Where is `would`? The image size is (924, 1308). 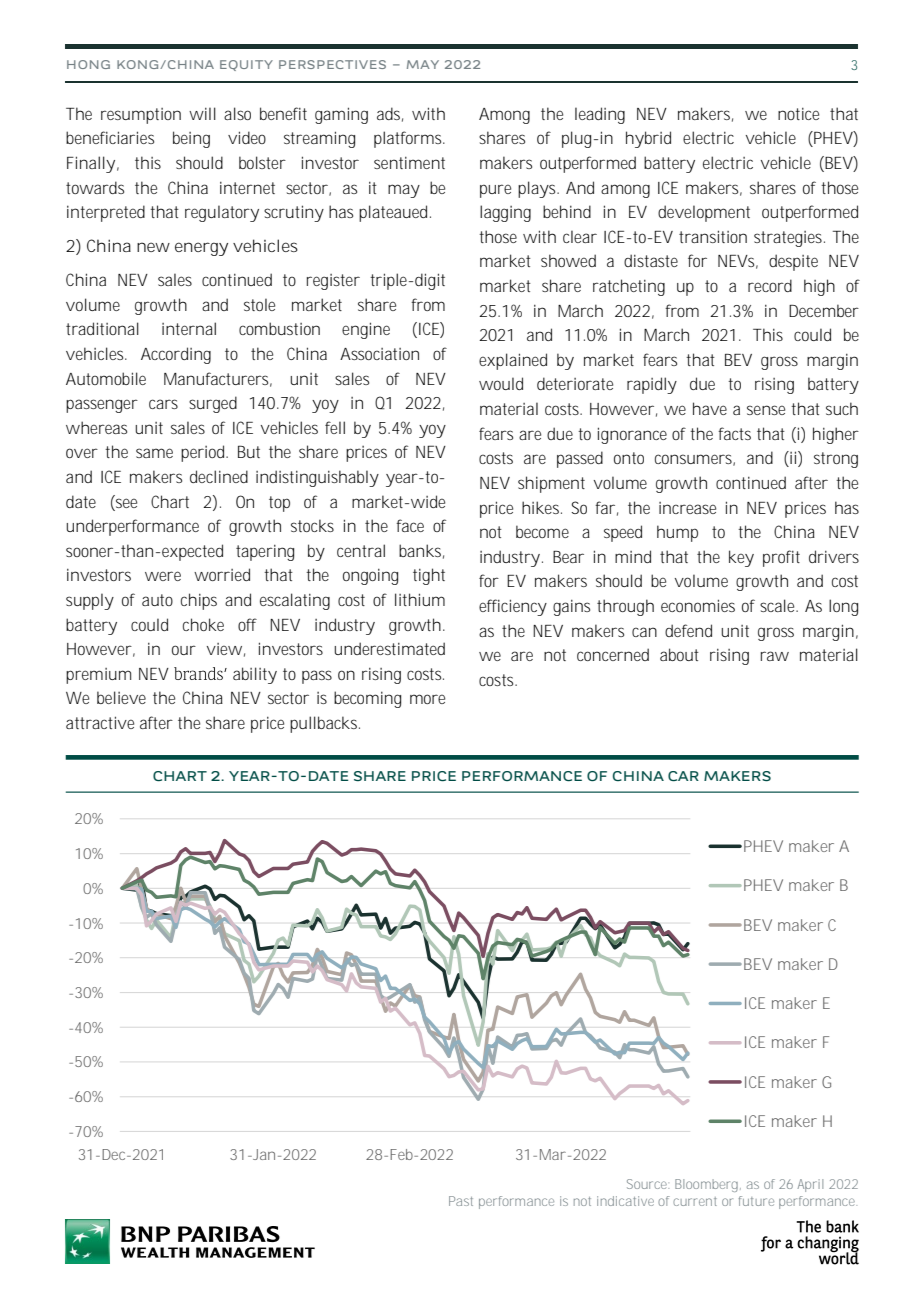
would is located at coordinates (501, 383).
